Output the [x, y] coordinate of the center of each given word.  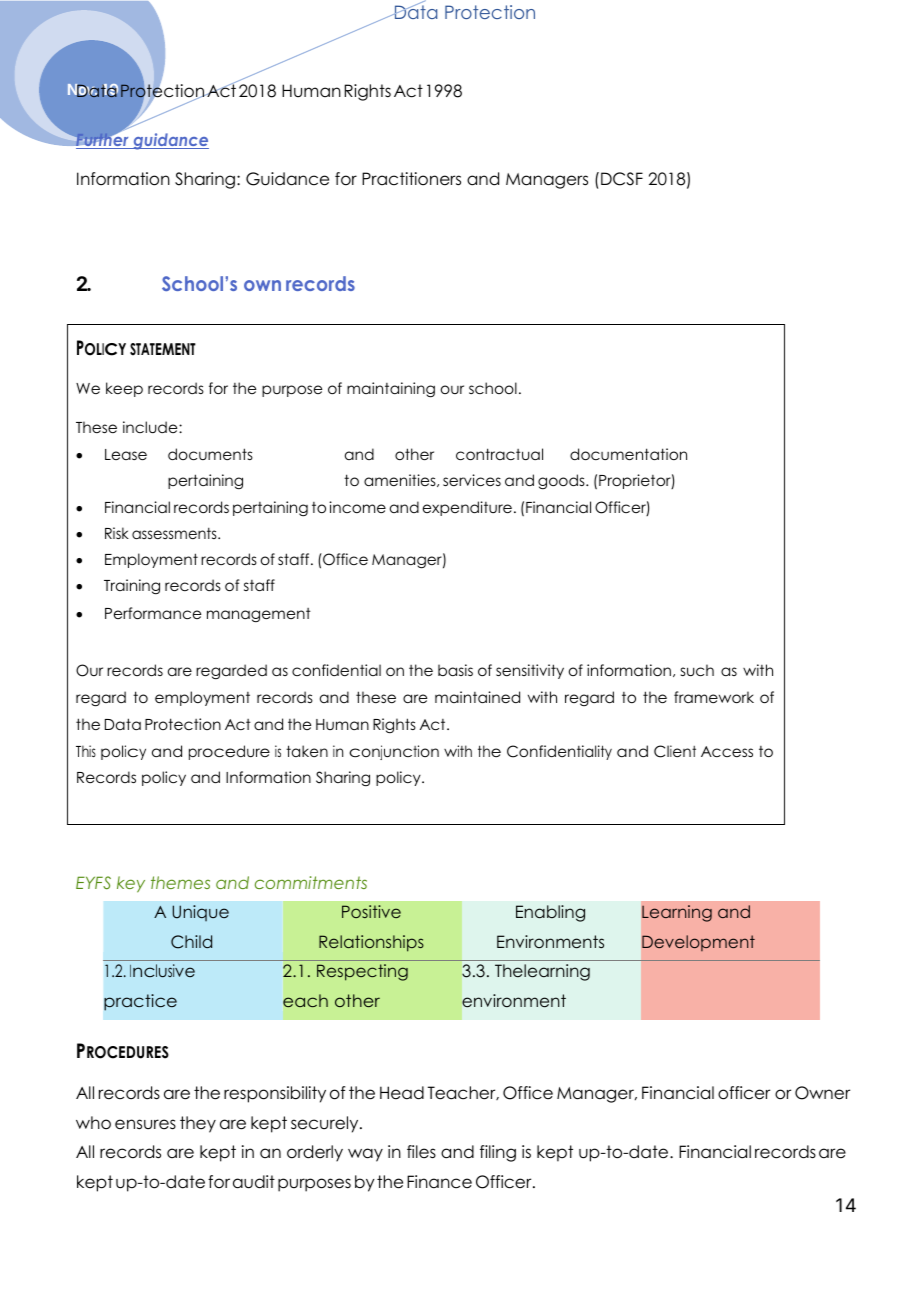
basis [455, 670]
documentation [628, 454]
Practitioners [411, 179]
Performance [153, 613]
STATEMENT [163, 349]
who [93, 1123]
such [697, 670]
